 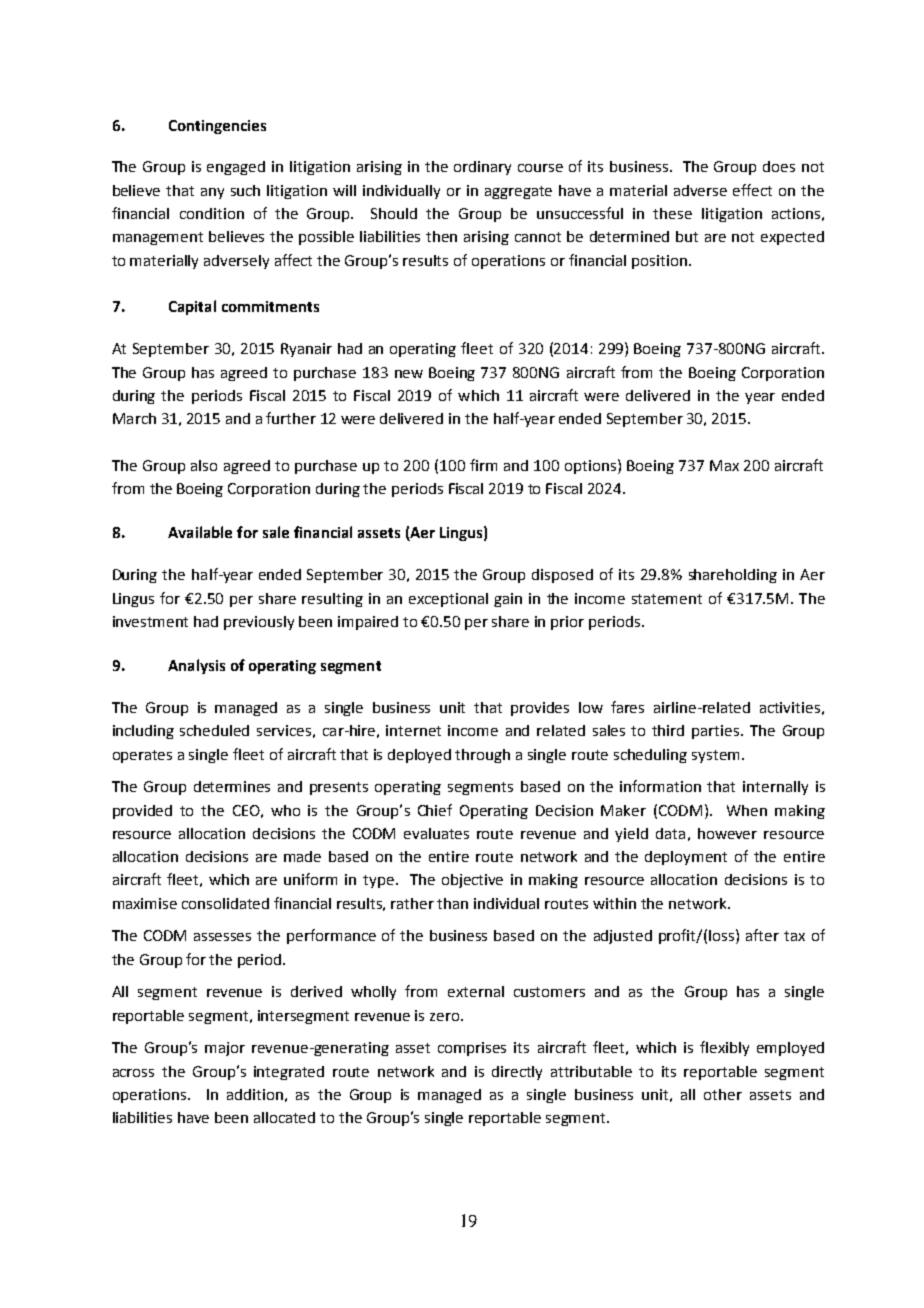 I want to click on ordinary, so click(x=482, y=168).
